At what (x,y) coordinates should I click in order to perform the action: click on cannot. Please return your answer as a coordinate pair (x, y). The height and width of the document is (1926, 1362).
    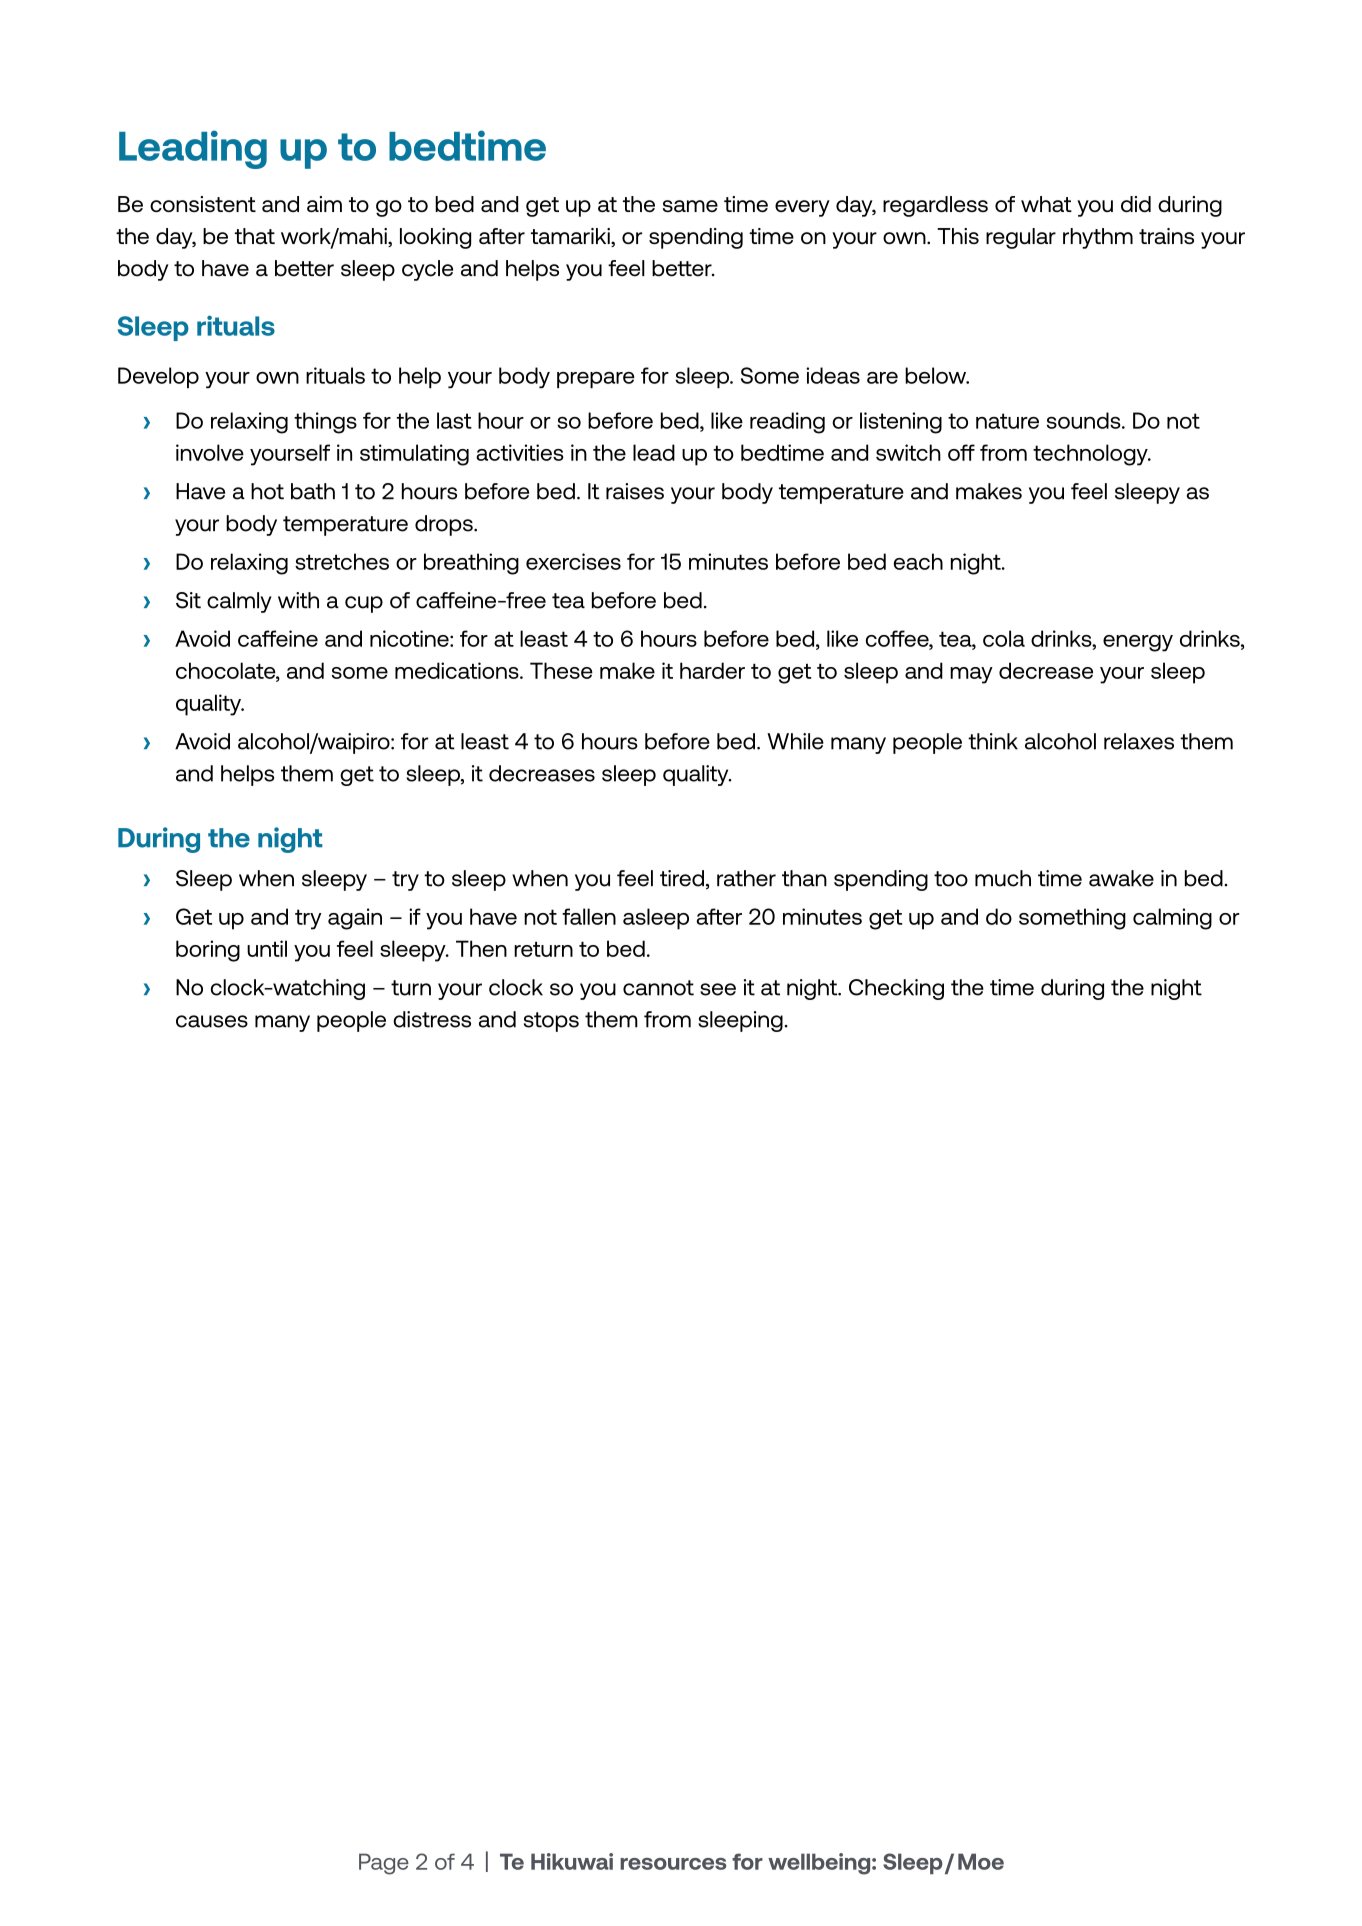
    Looking at the image, I should click on (658, 988).
